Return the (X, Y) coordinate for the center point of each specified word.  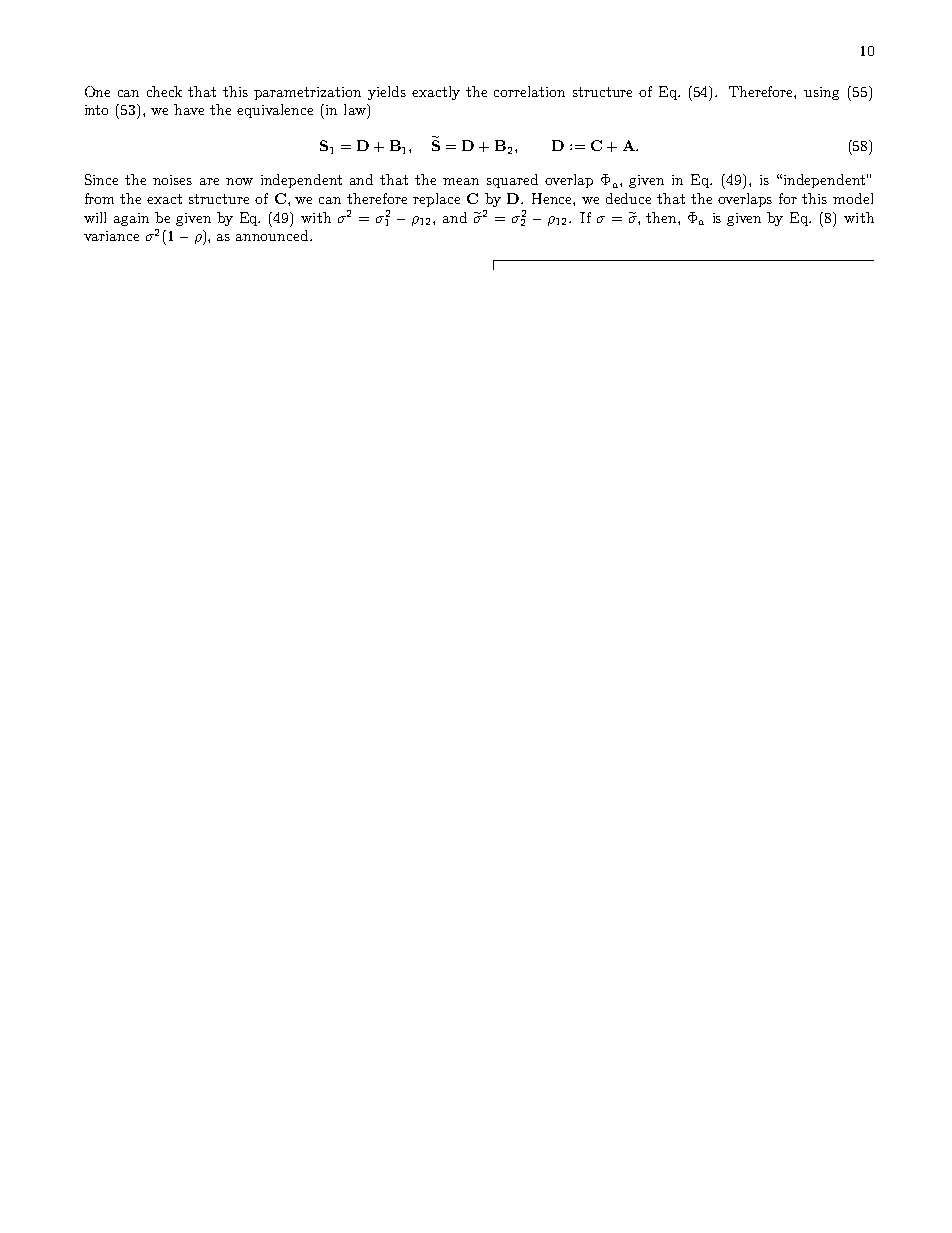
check (164, 91)
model (853, 198)
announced (273, 235)
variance (111, 236)
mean (461, 181)
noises (172, 180)
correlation (529, 91)
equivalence (275, 111)
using (821, 93)
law (356, 109)
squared (512, 181)
